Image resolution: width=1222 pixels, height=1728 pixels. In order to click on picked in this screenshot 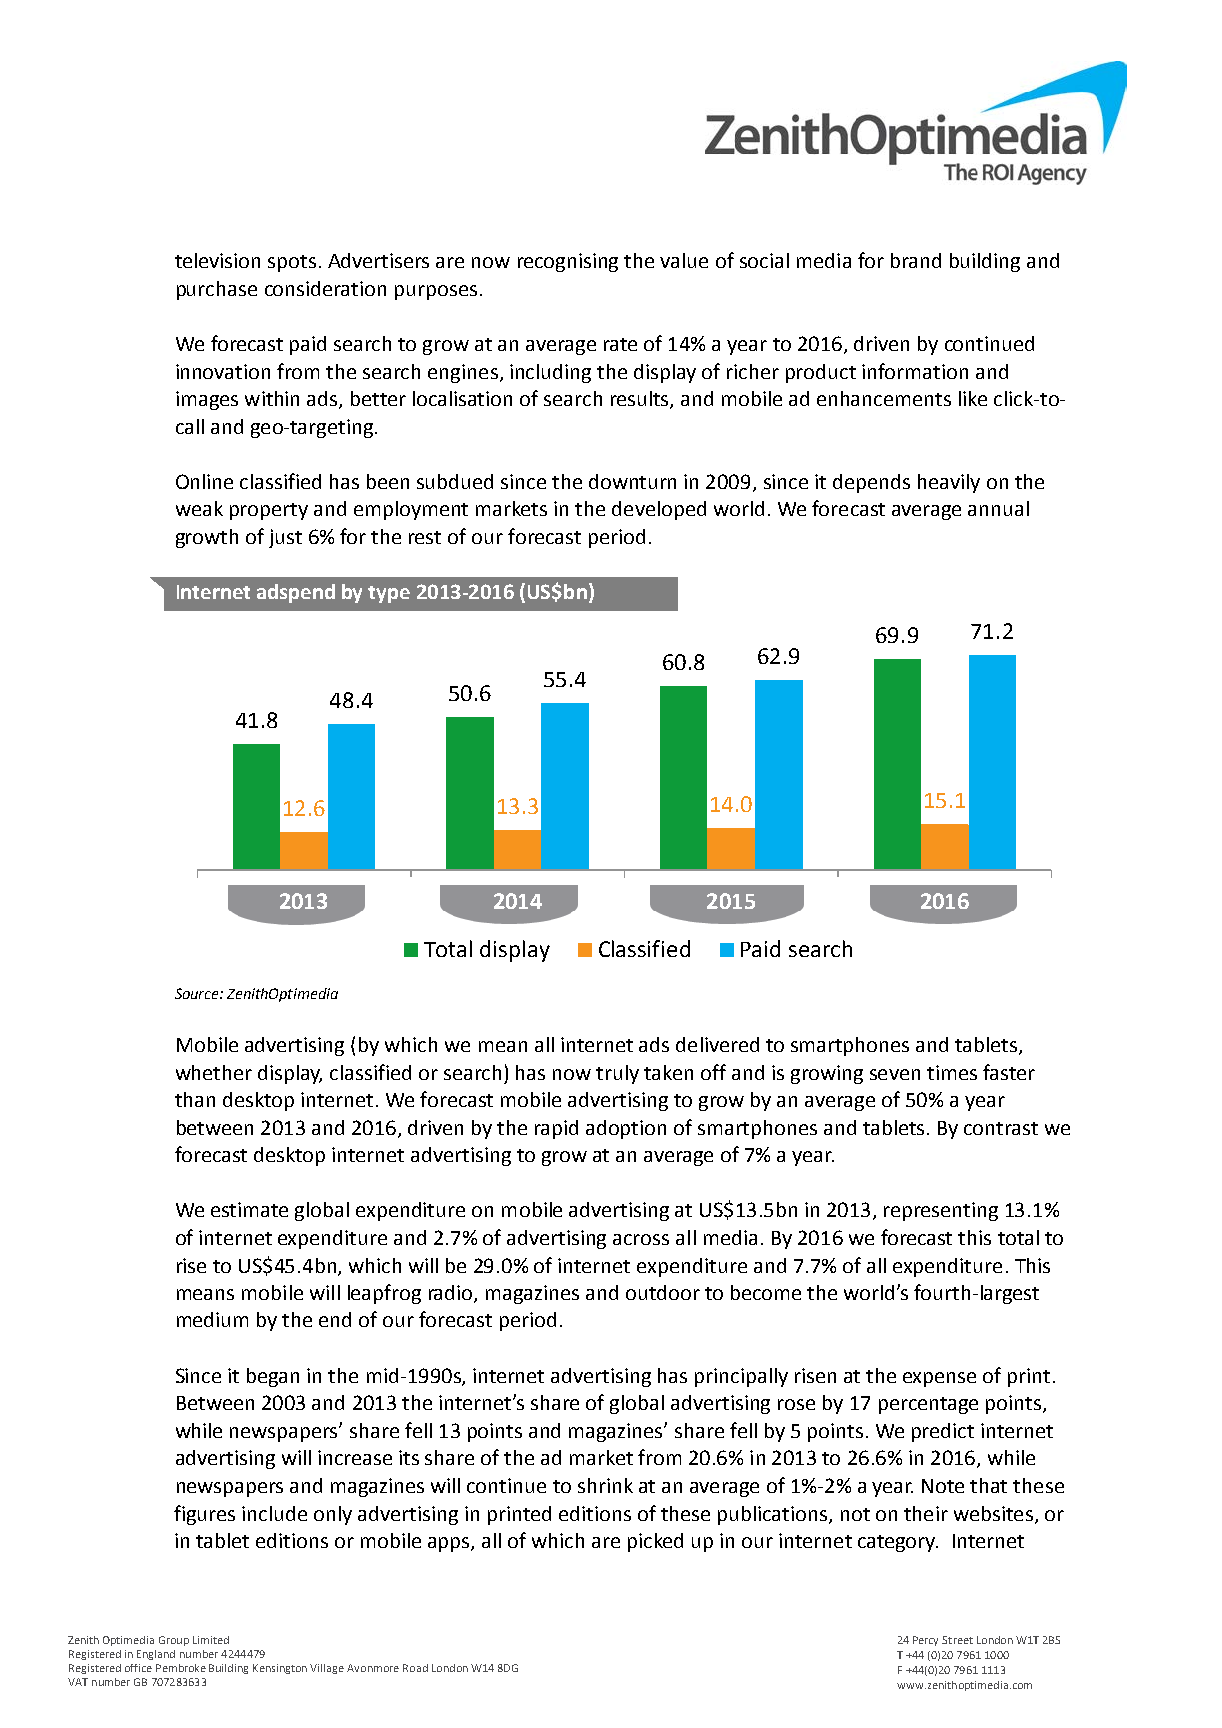, I will do `click(655, 1542)`.
